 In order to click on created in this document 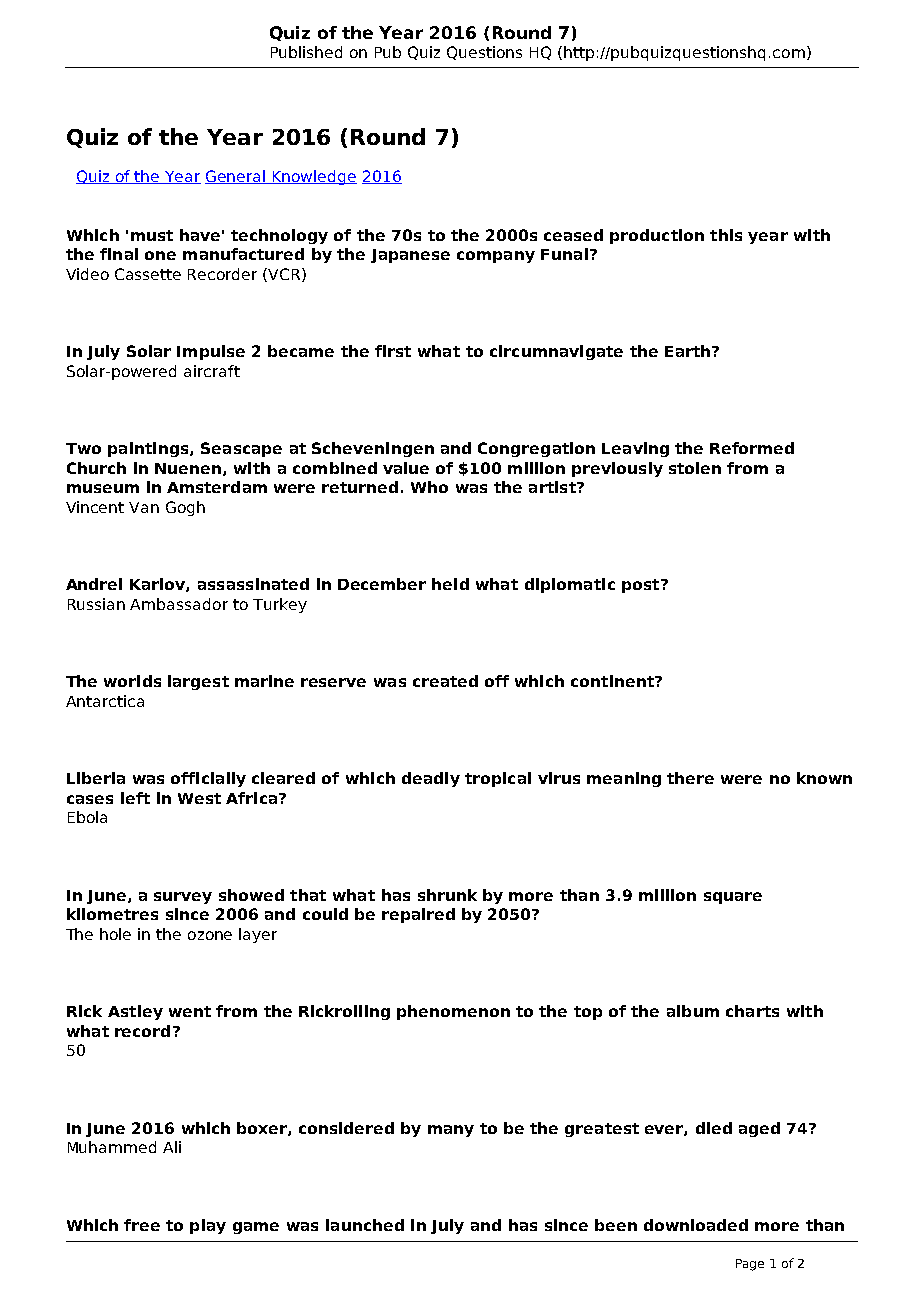, I will do `click(445, 681)`.
